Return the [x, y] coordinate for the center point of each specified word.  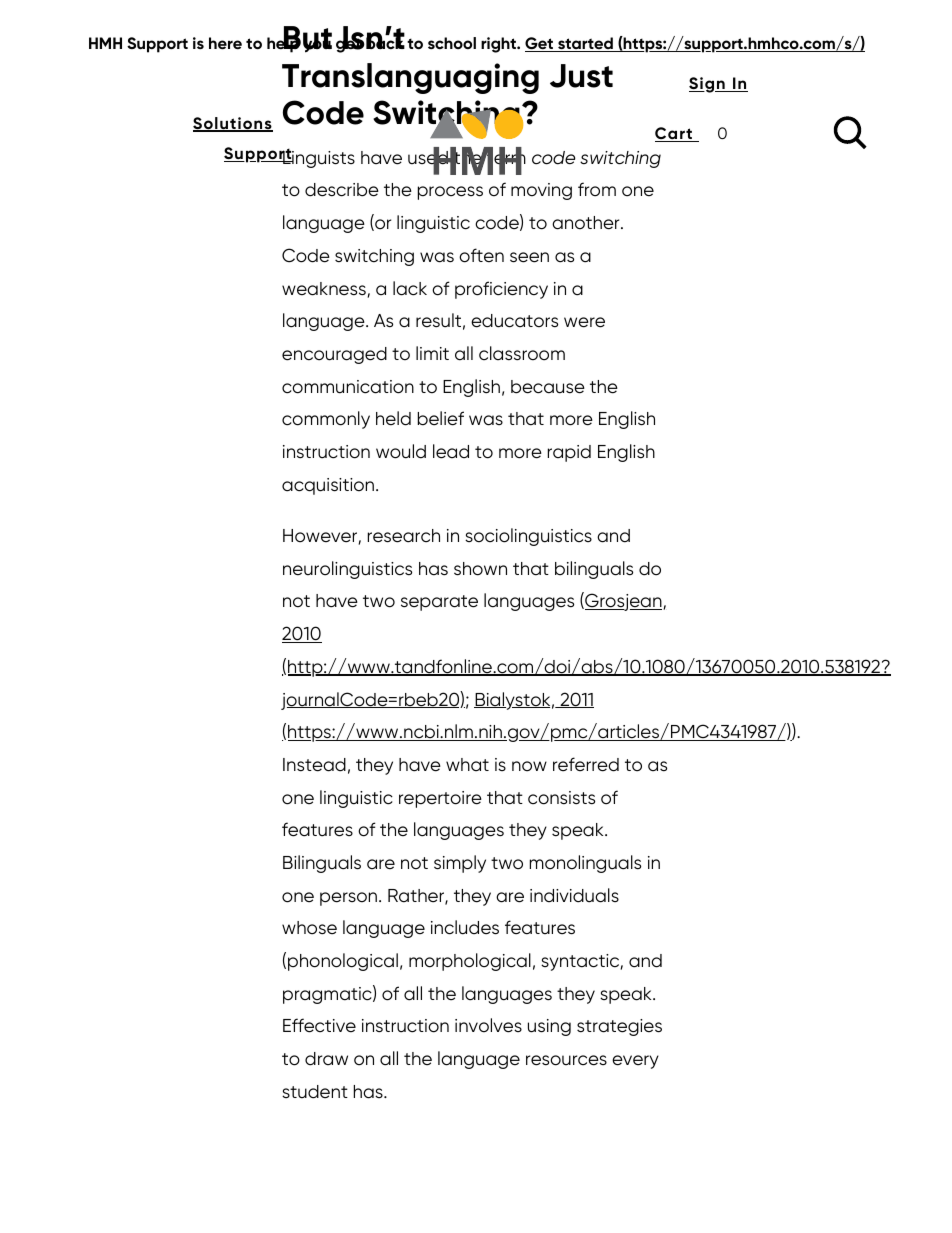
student [315, 1092]
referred [586, 764]
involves [488, 1025]
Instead [314, 765]
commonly [326, 420]
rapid [569, 453]
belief [441, 418]
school [452, 43]
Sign [708, 85]
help [284, 44]
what [467, 764]
